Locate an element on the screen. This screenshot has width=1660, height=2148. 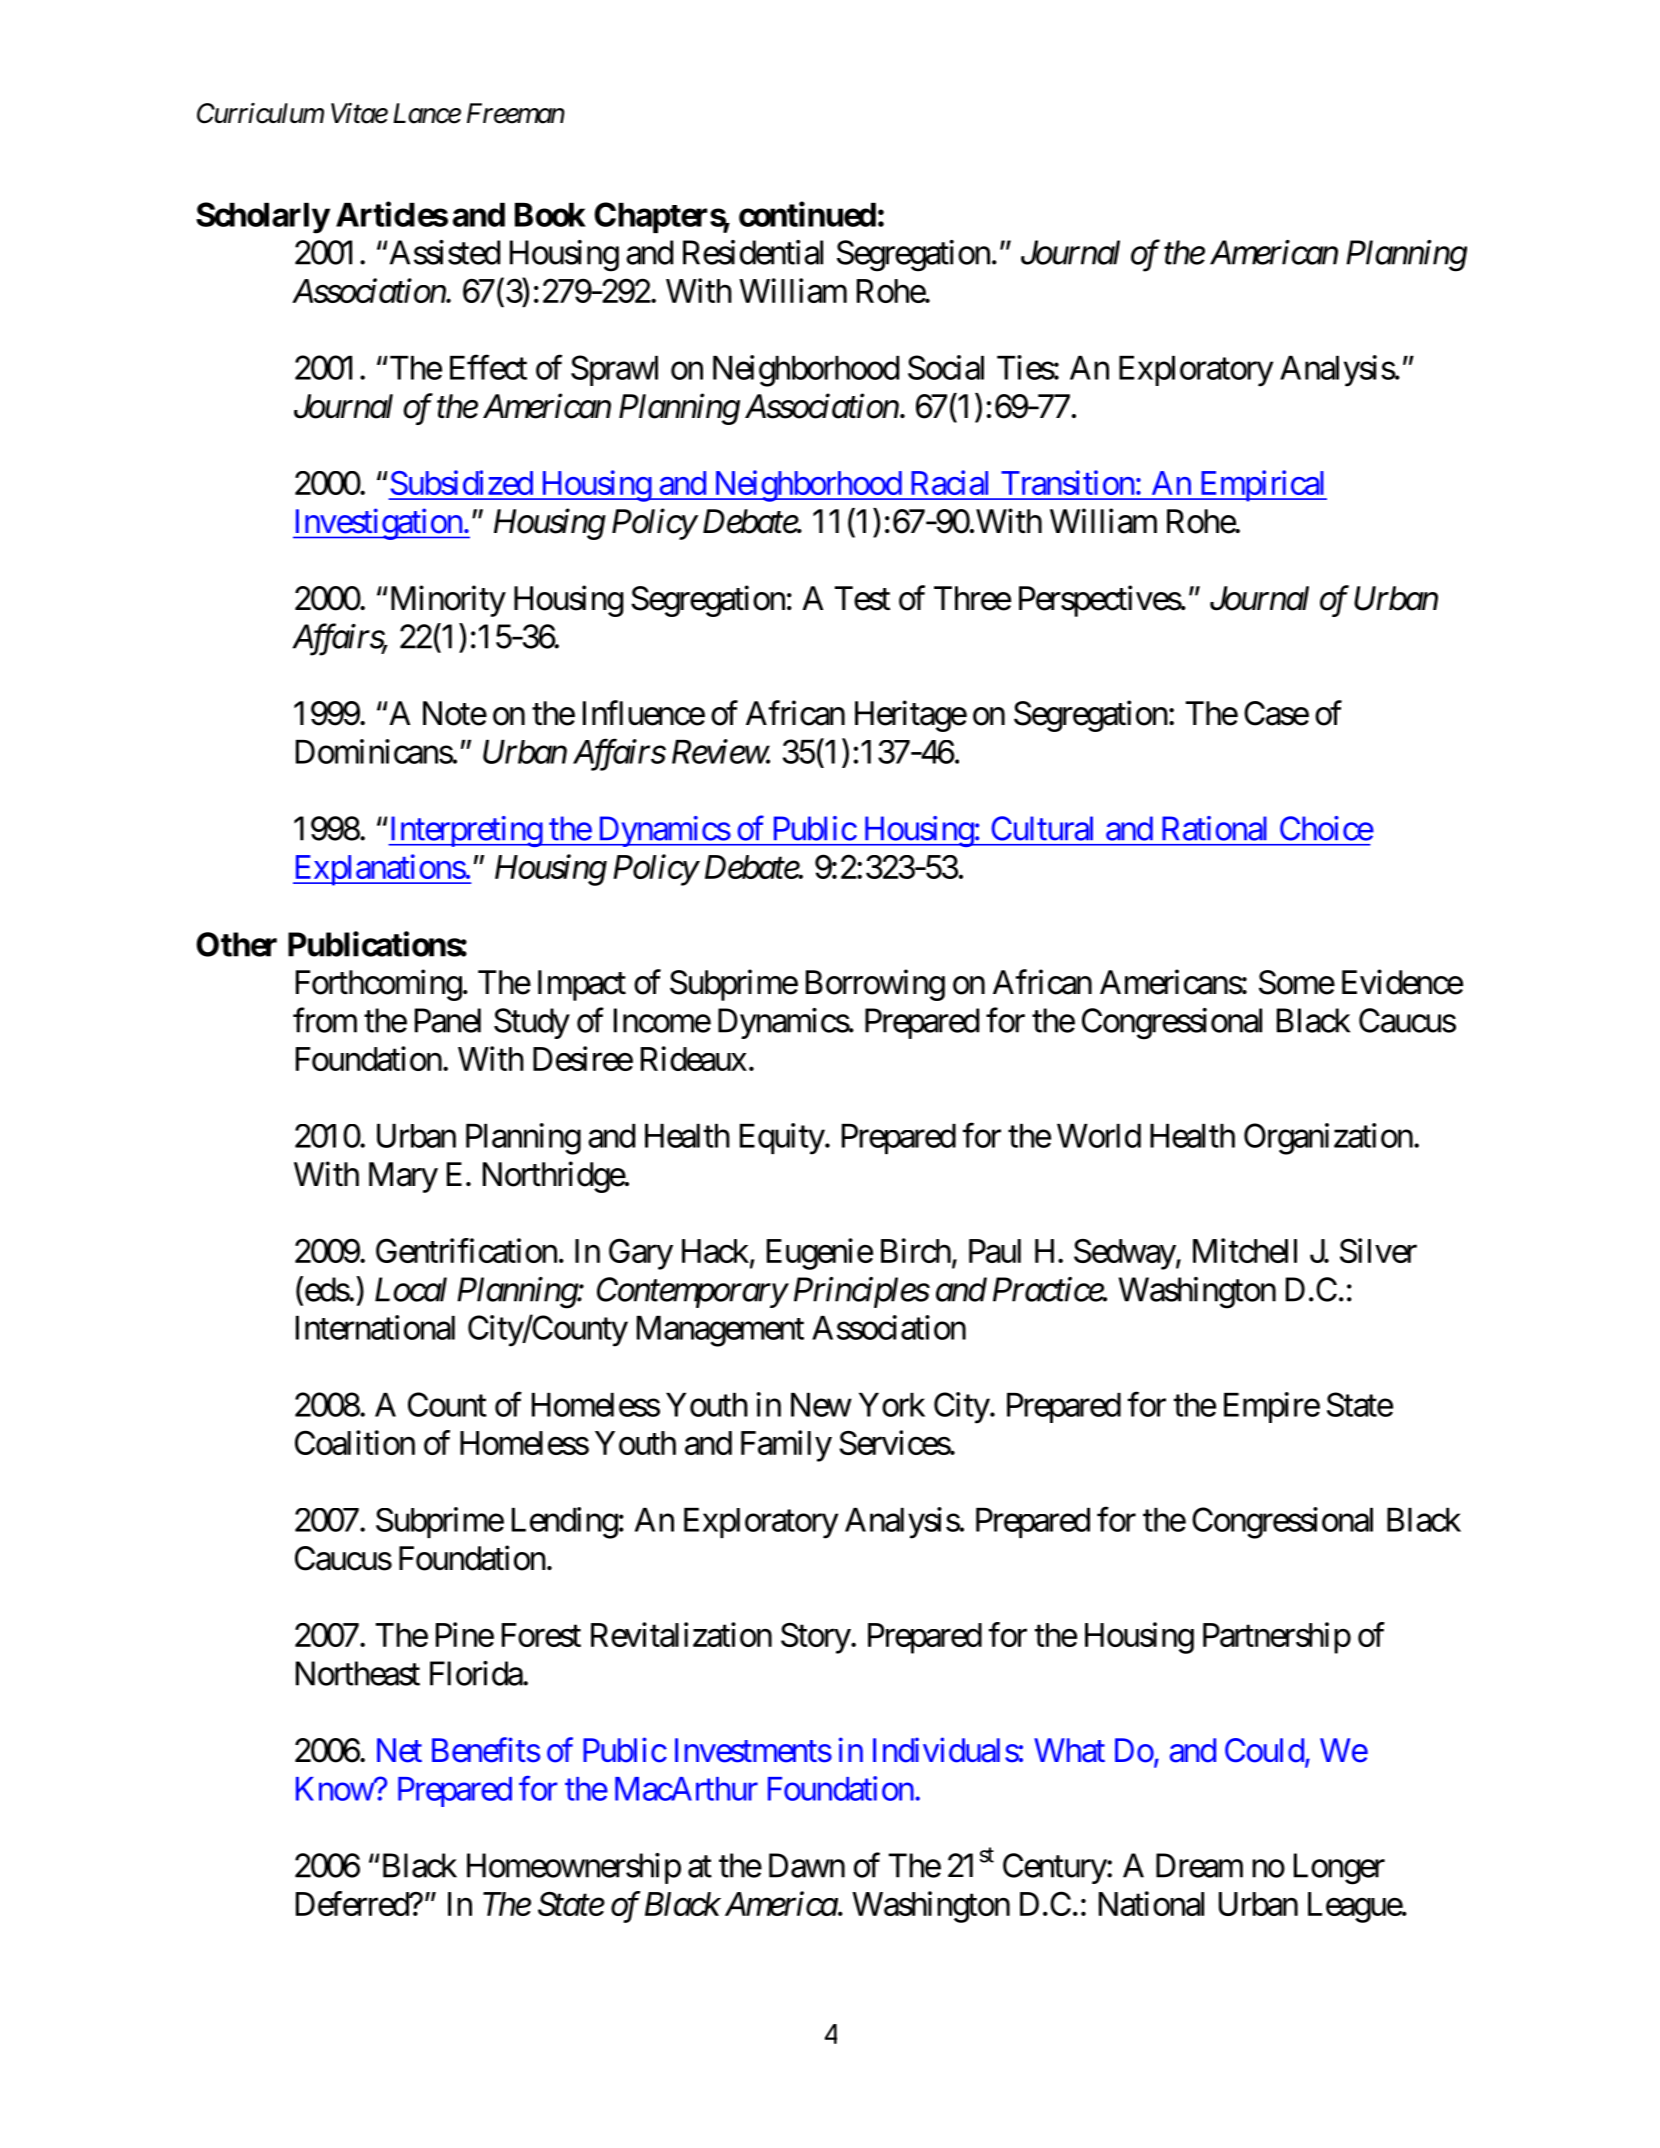
Assisted is located at coordinates (445, 252).
